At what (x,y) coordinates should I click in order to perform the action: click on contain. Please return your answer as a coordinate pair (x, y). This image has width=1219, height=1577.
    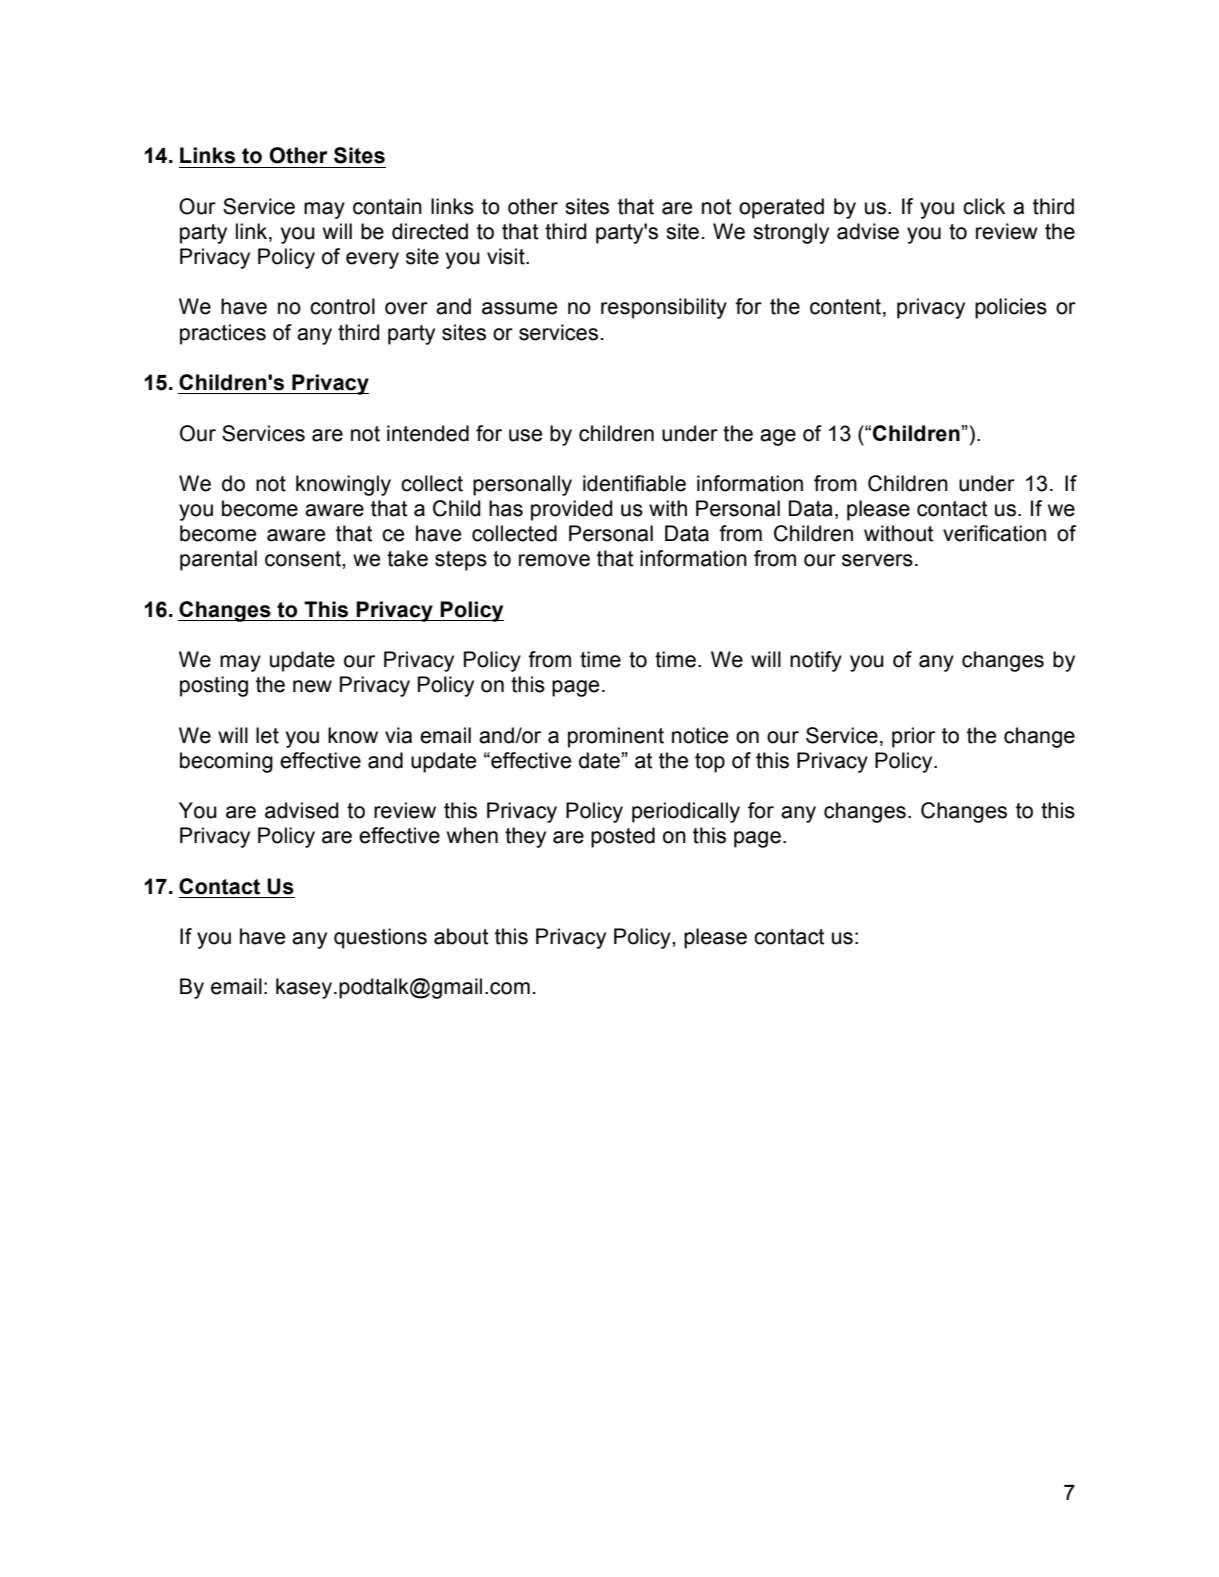
    Looking at the image, I should click on (387, 206).
